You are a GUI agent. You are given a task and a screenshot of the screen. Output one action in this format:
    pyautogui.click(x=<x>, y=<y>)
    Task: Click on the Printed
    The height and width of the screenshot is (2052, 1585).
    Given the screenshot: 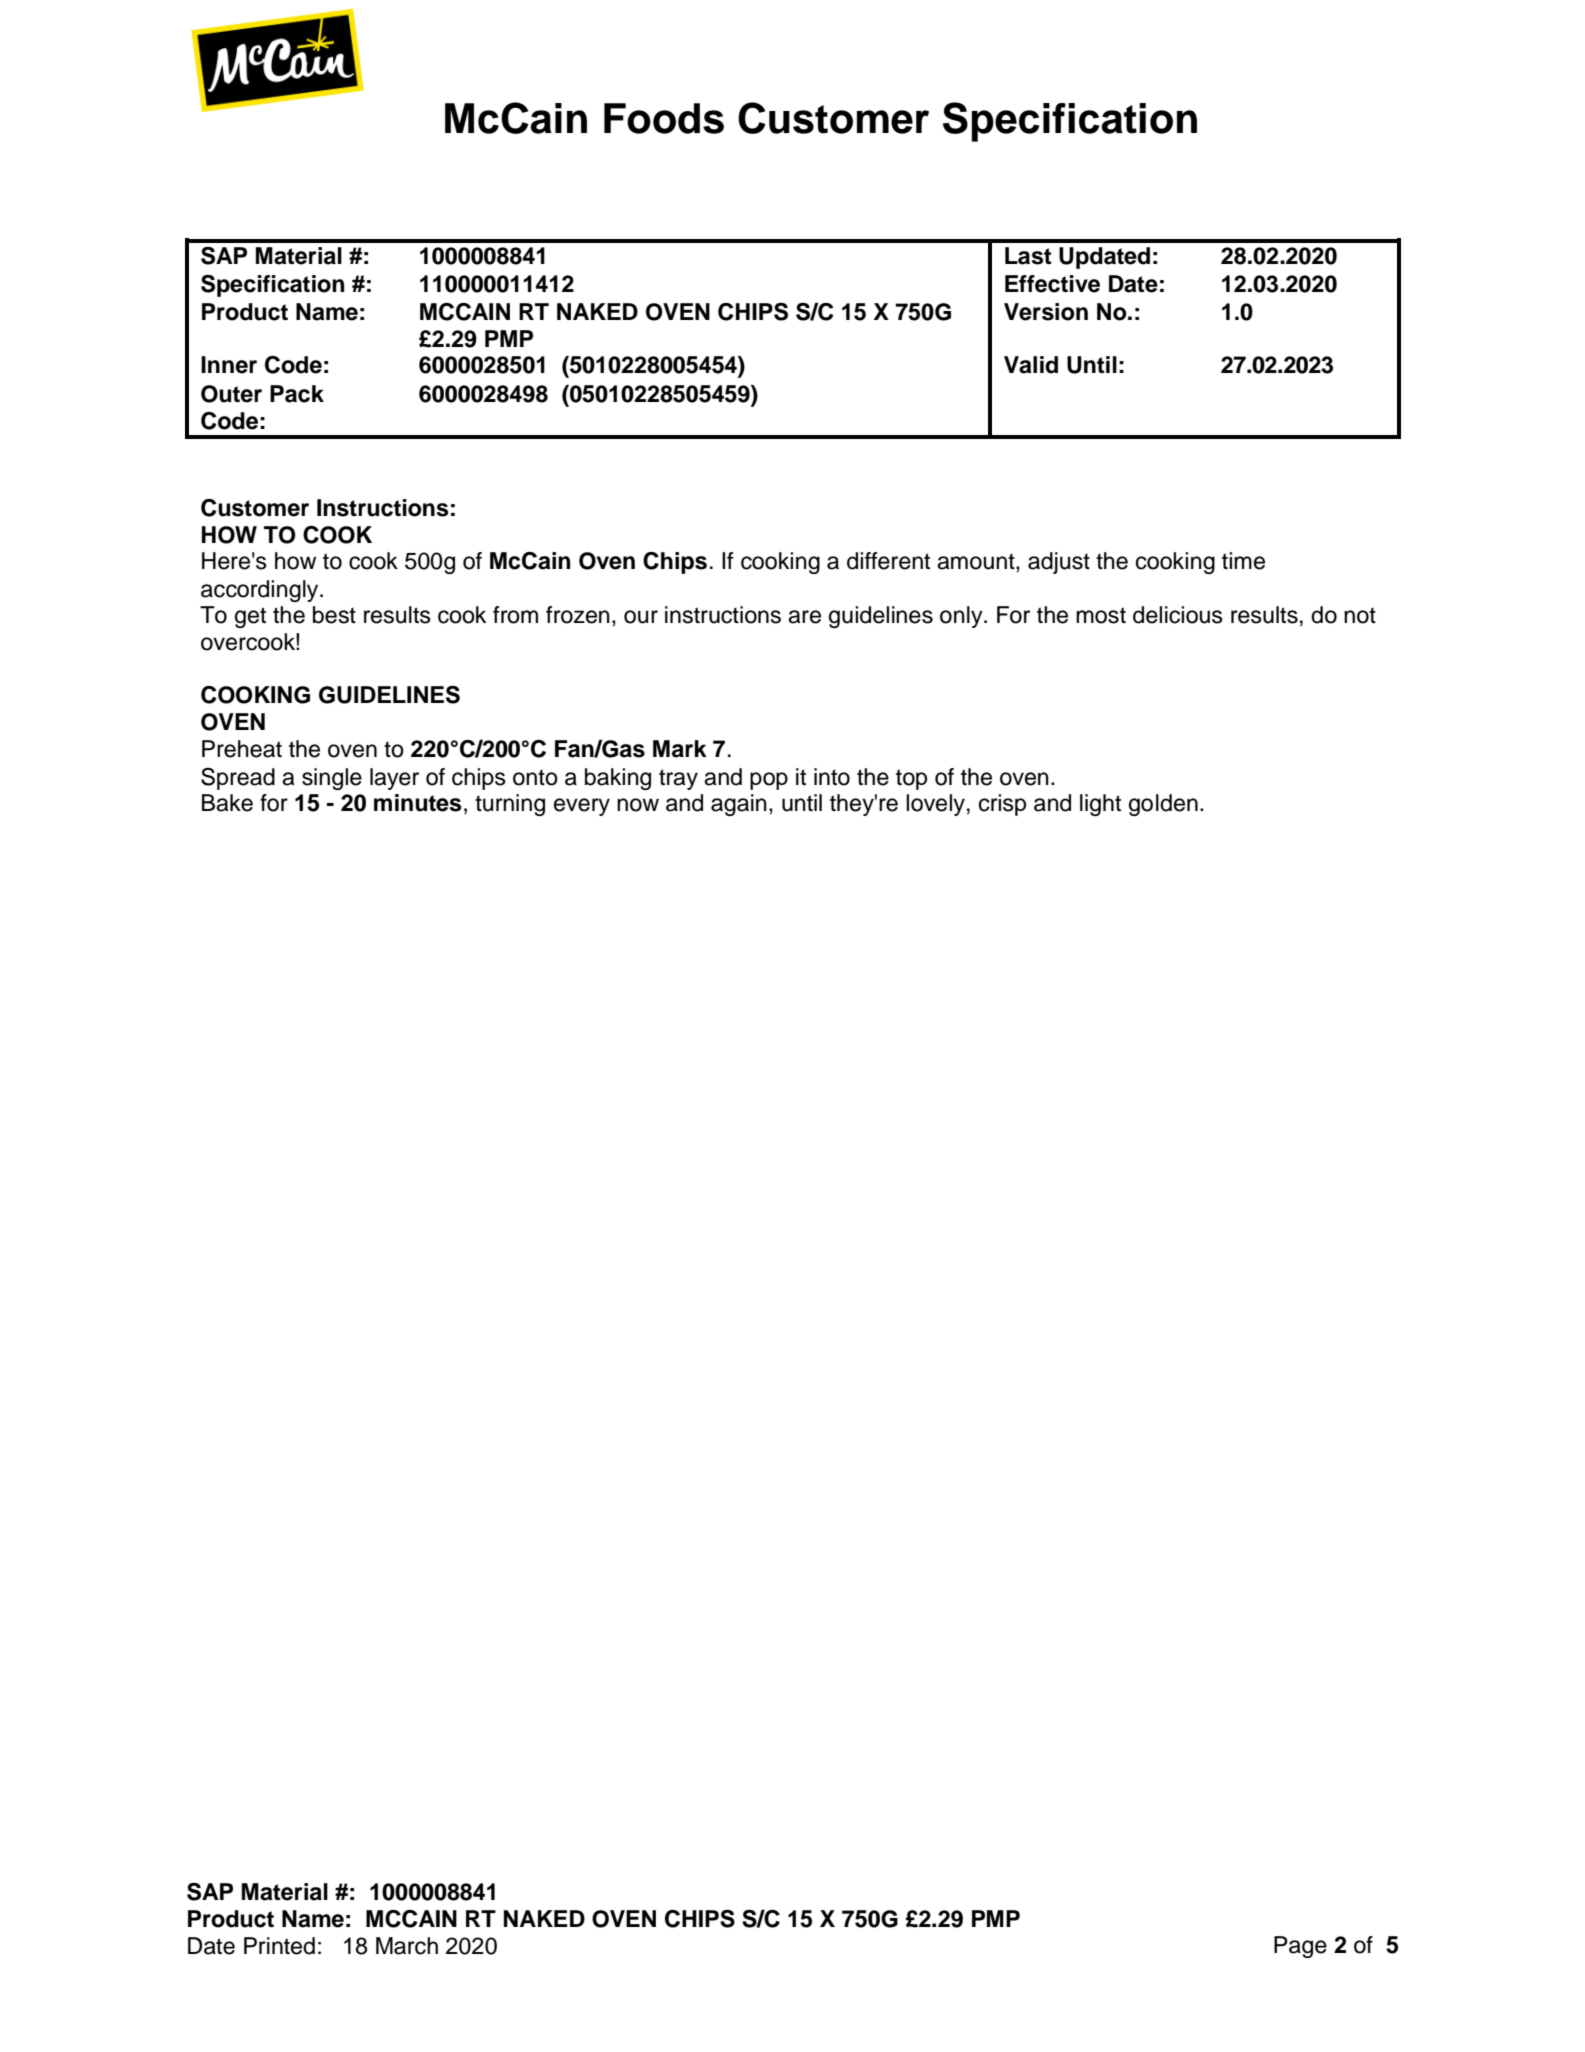 What is the action you would take?
    pyautogui.click(x=279, y=1946)
